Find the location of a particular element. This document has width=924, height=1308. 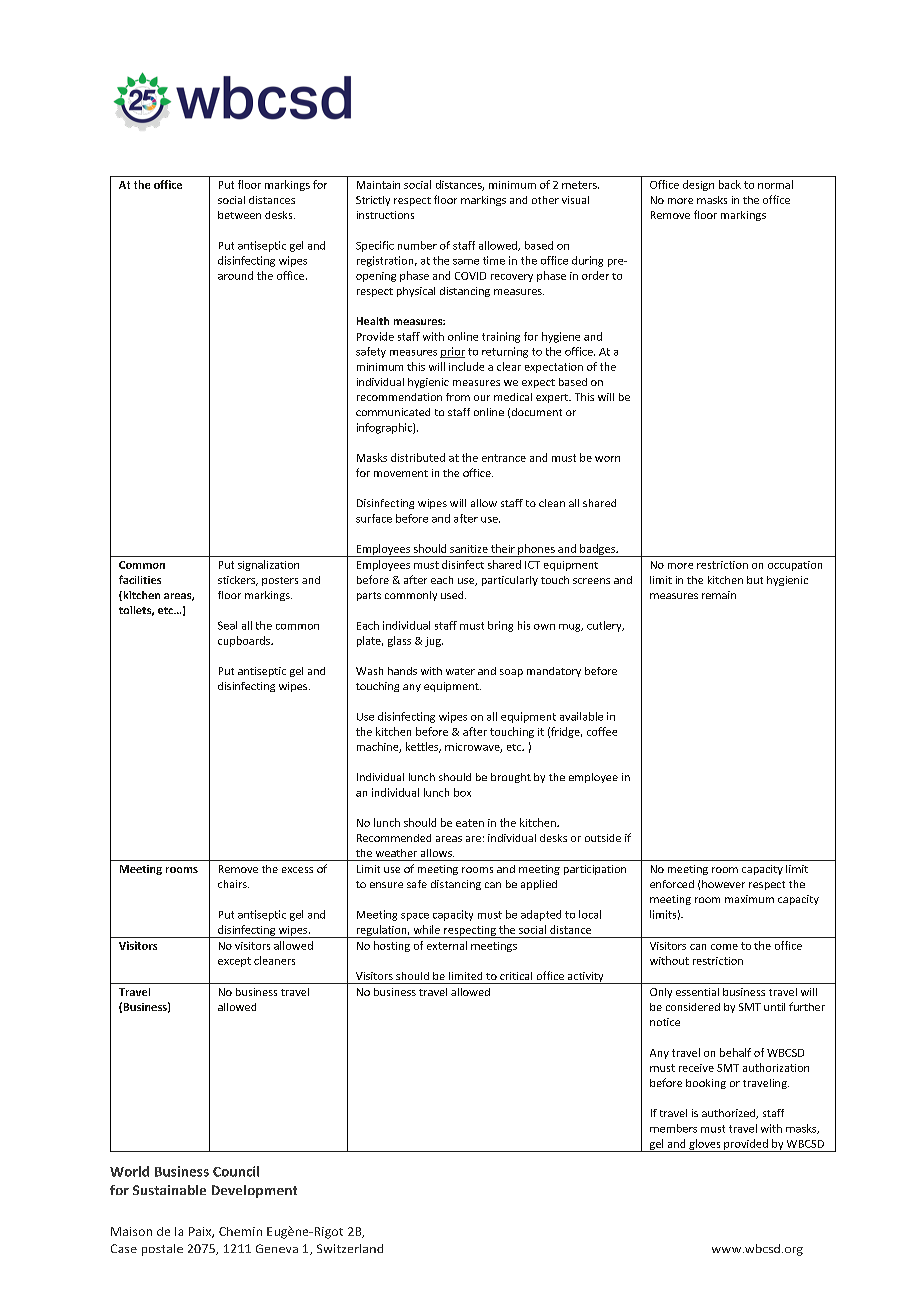

same is located at coordinates (466, 262).
